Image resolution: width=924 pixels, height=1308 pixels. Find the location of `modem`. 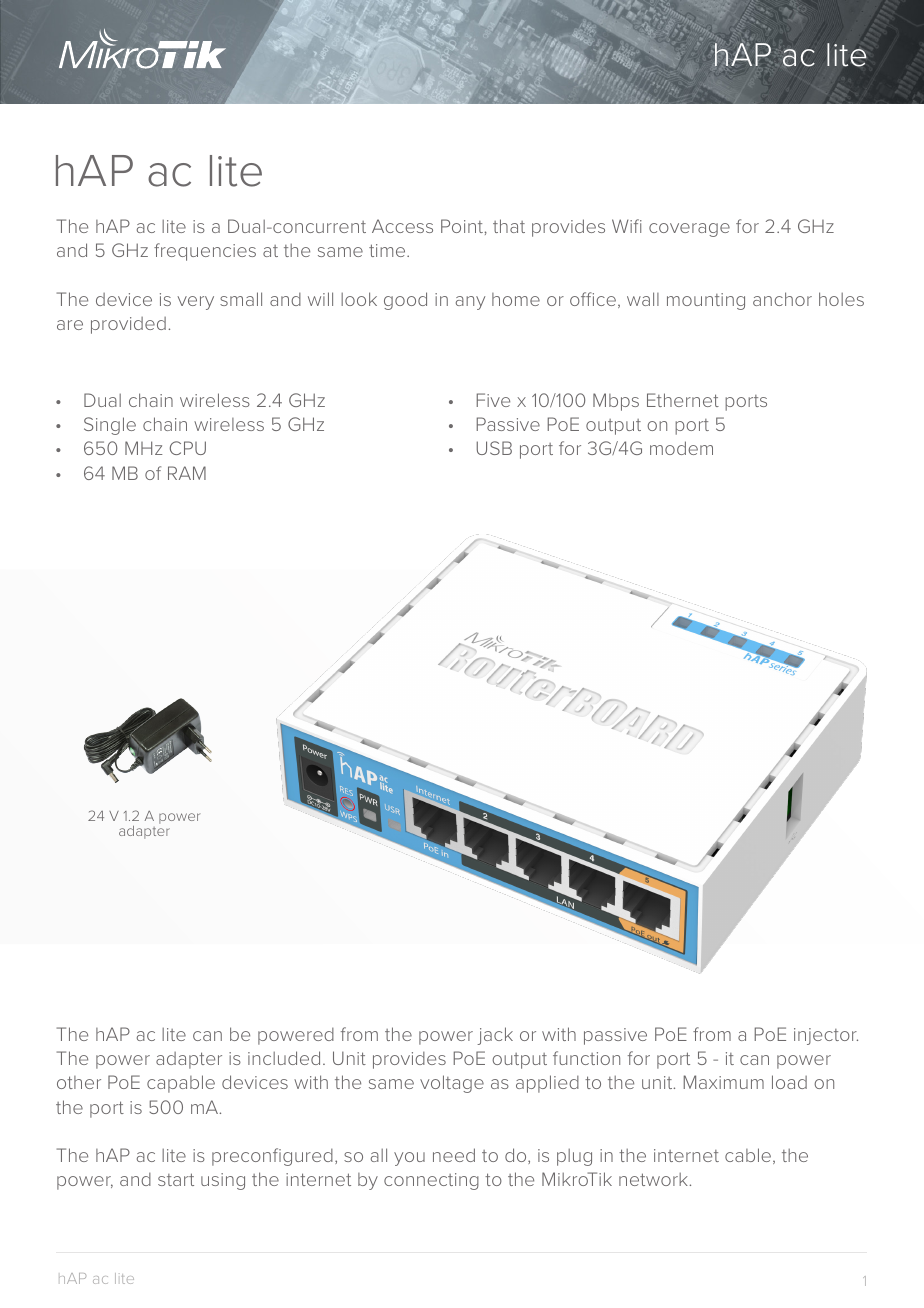

modem is located at coordinates (681, 448).
